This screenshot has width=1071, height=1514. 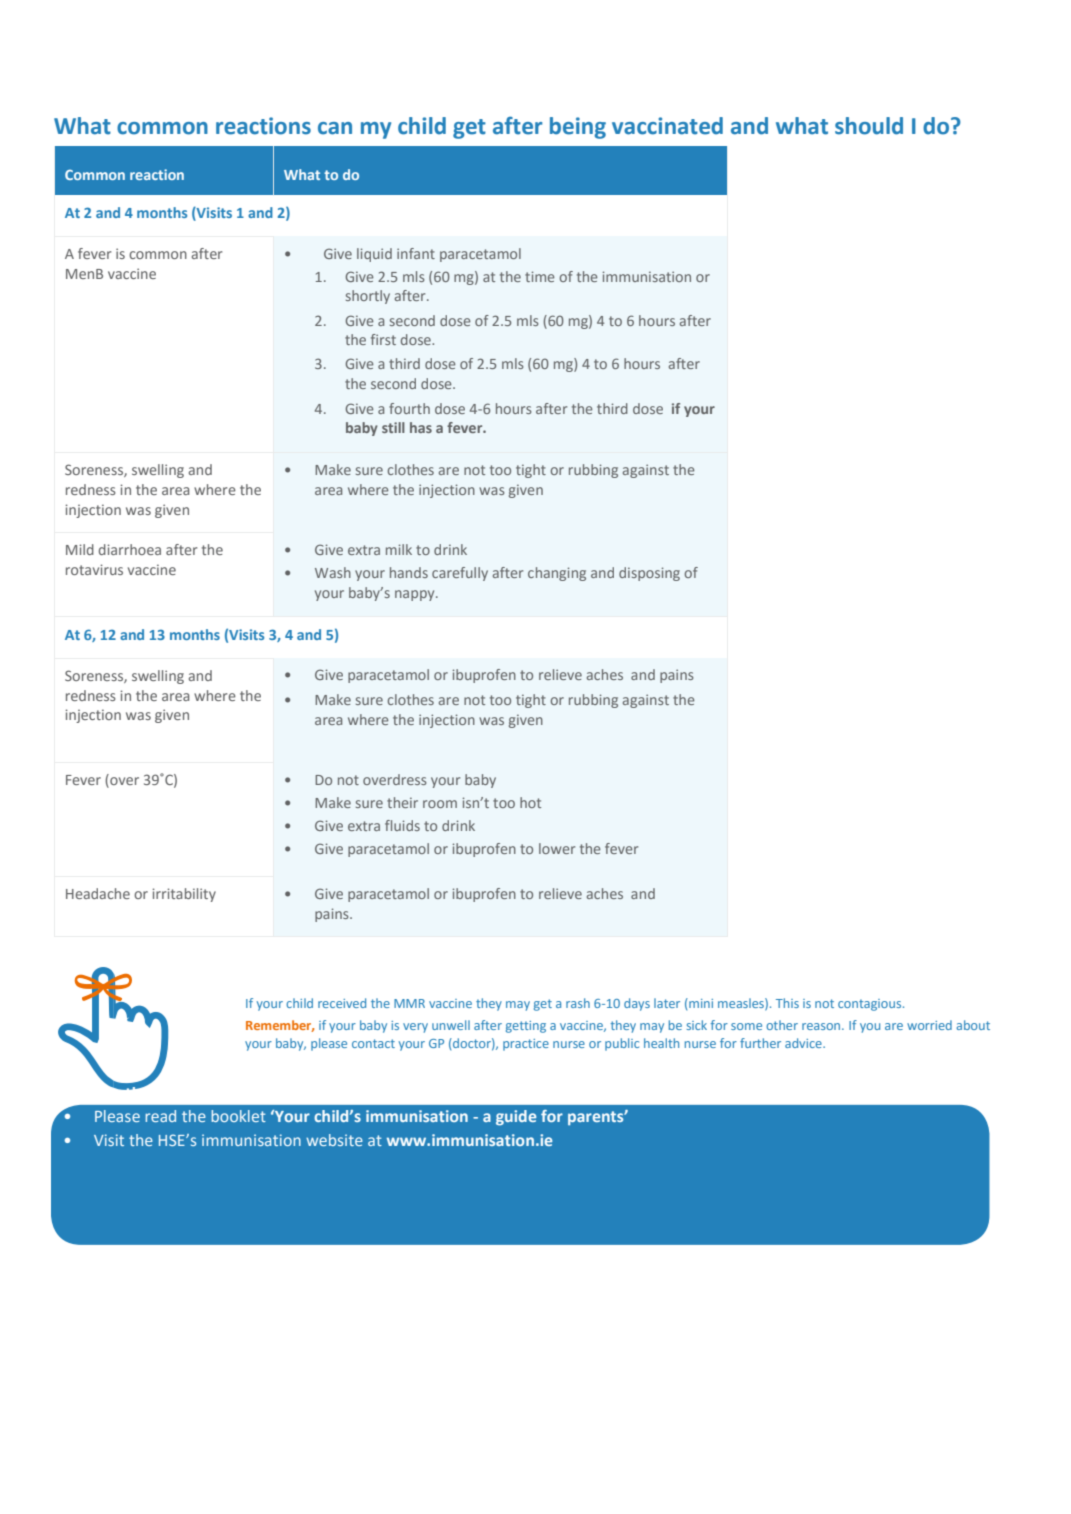 I want to click on changing, so click(x=557, y=574).
